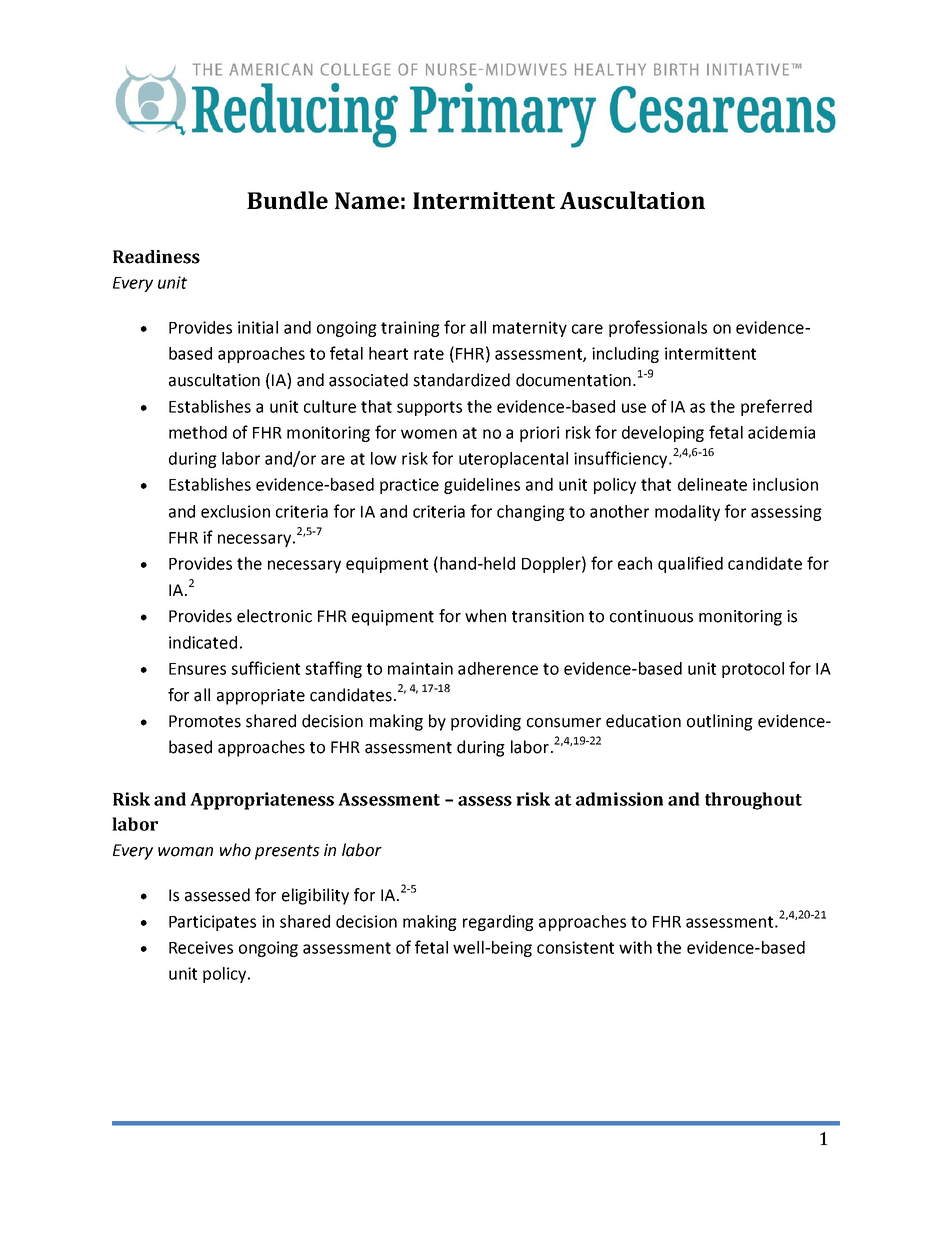  What do you see at coordinates (776, 407) in the screenshot?
I see `preferred` at bounding box center [776, 407].
